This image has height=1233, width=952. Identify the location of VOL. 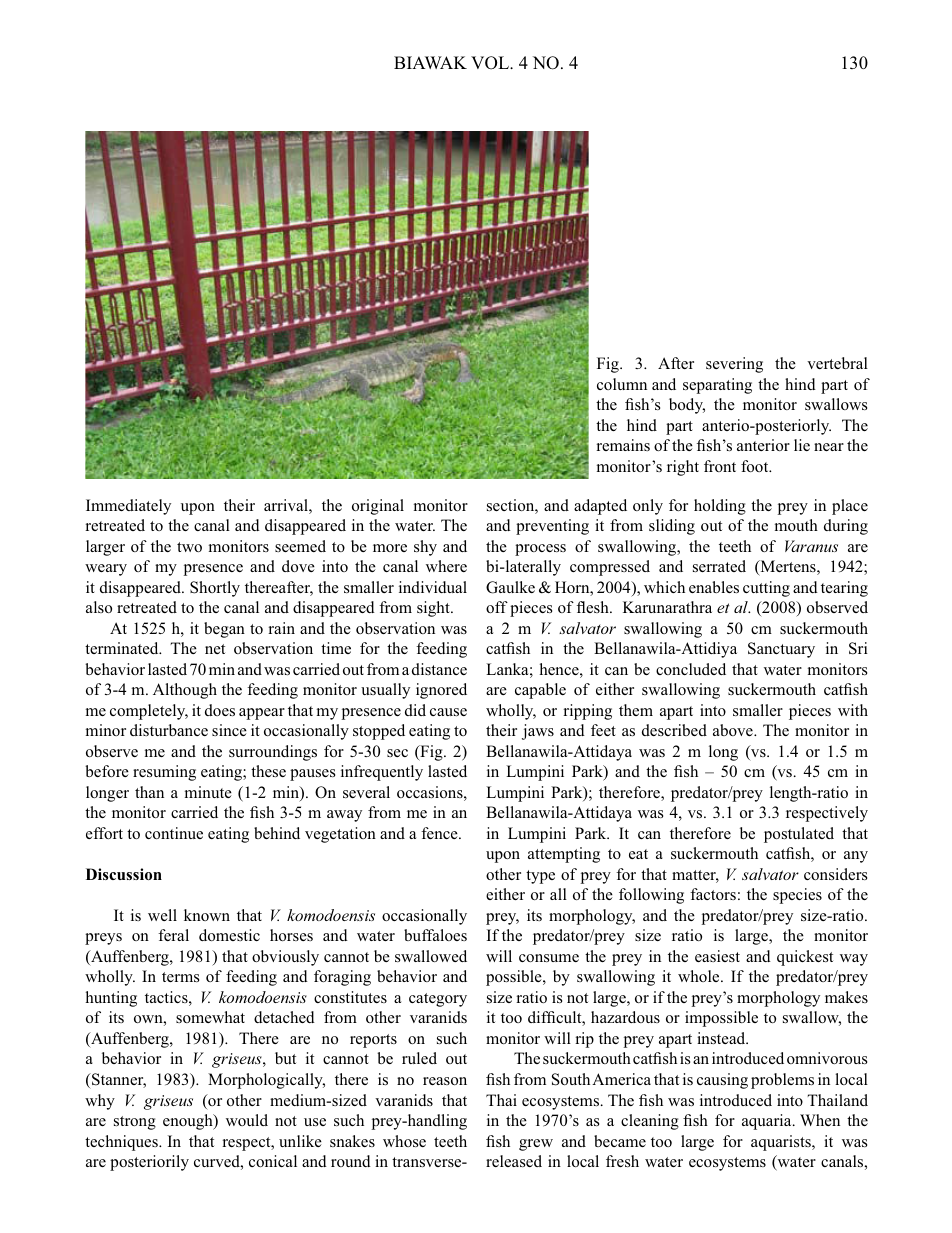
(491, 63).
